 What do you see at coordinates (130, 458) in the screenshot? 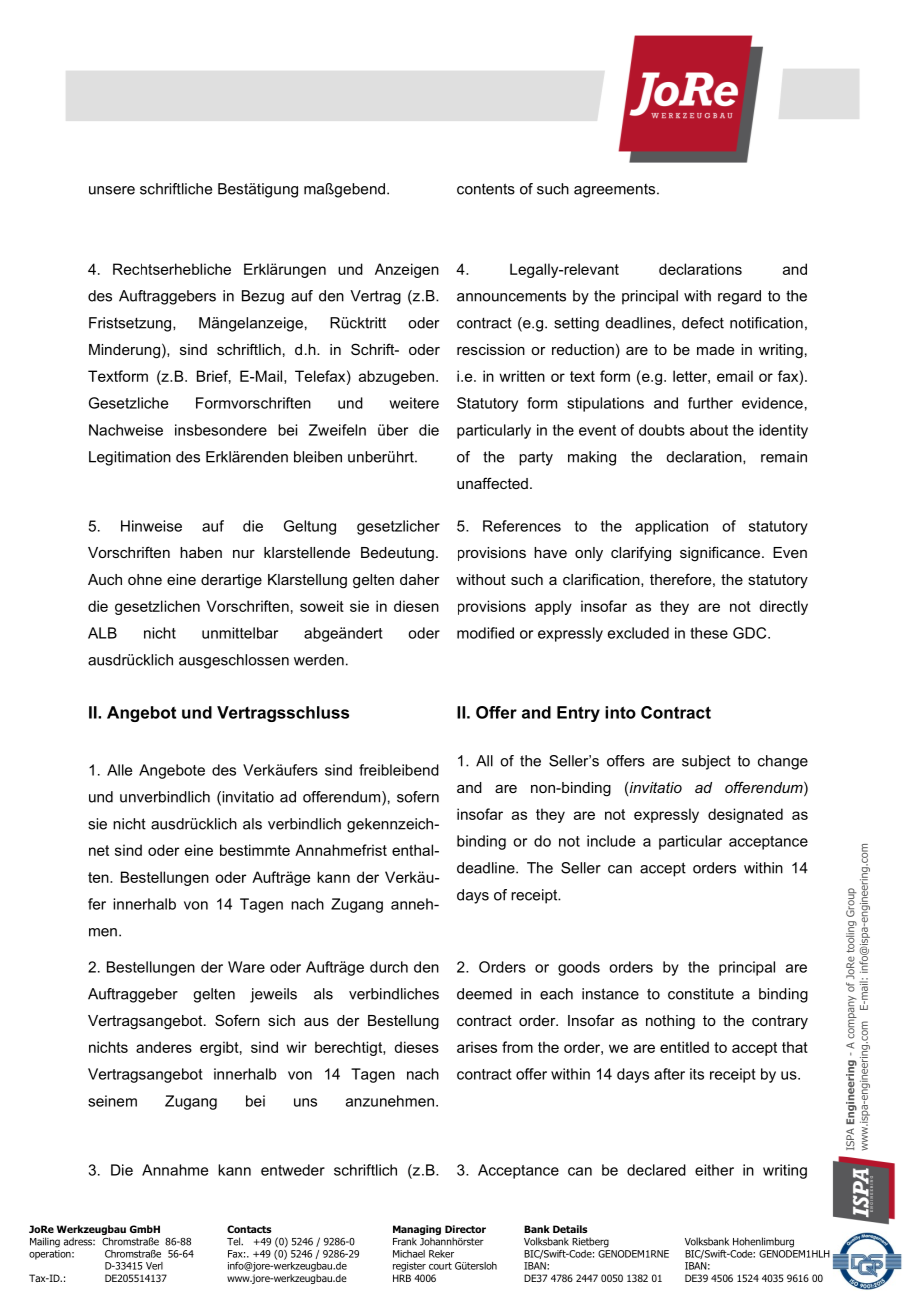
I see `Legitimation` at bounding box center [130, 458].
